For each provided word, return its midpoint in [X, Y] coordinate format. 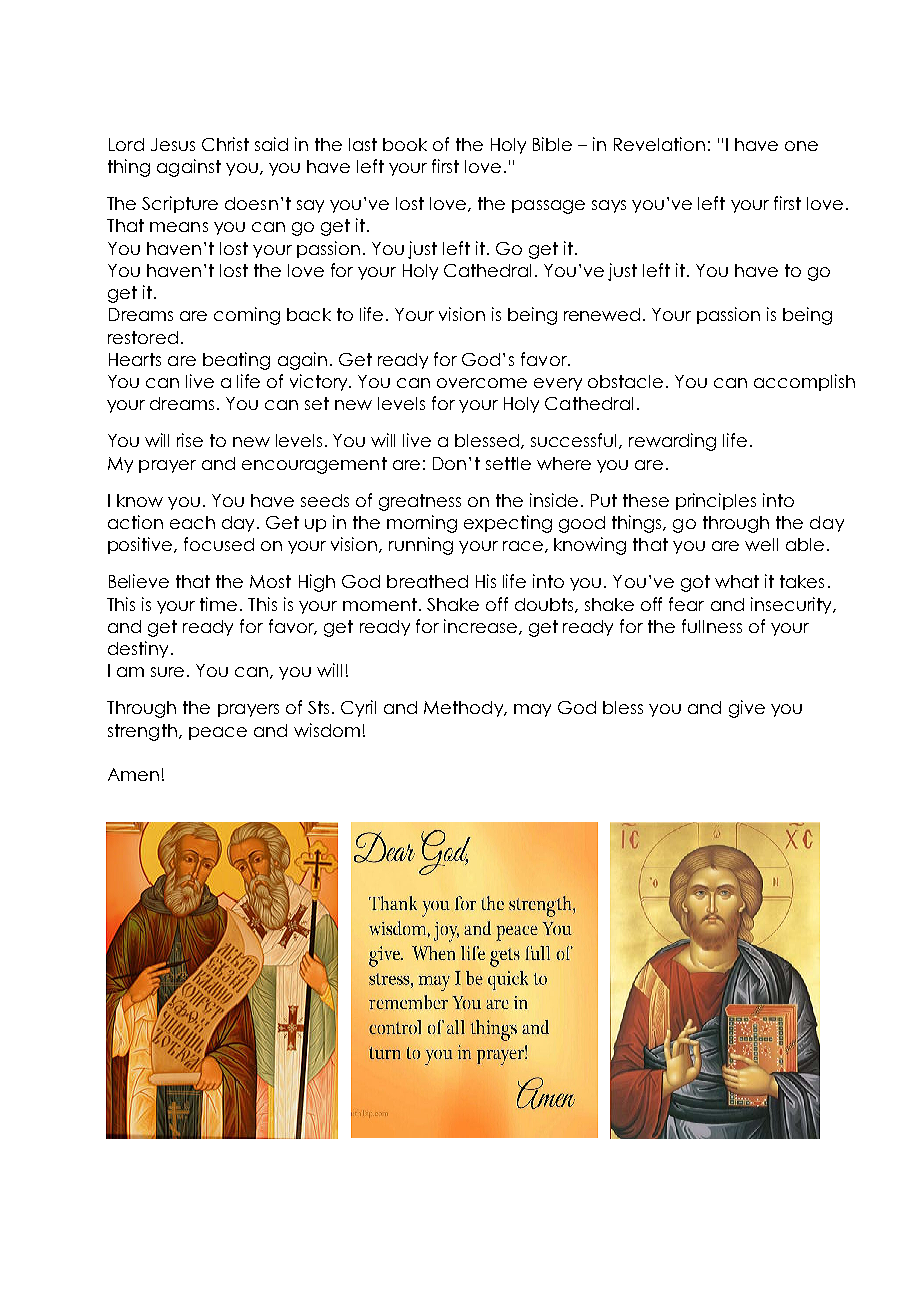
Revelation [659, 144]
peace [218, 733]
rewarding [672, 442]
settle [508, 463]
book [405, 144]
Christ [225, 144]
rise [190, 440]
